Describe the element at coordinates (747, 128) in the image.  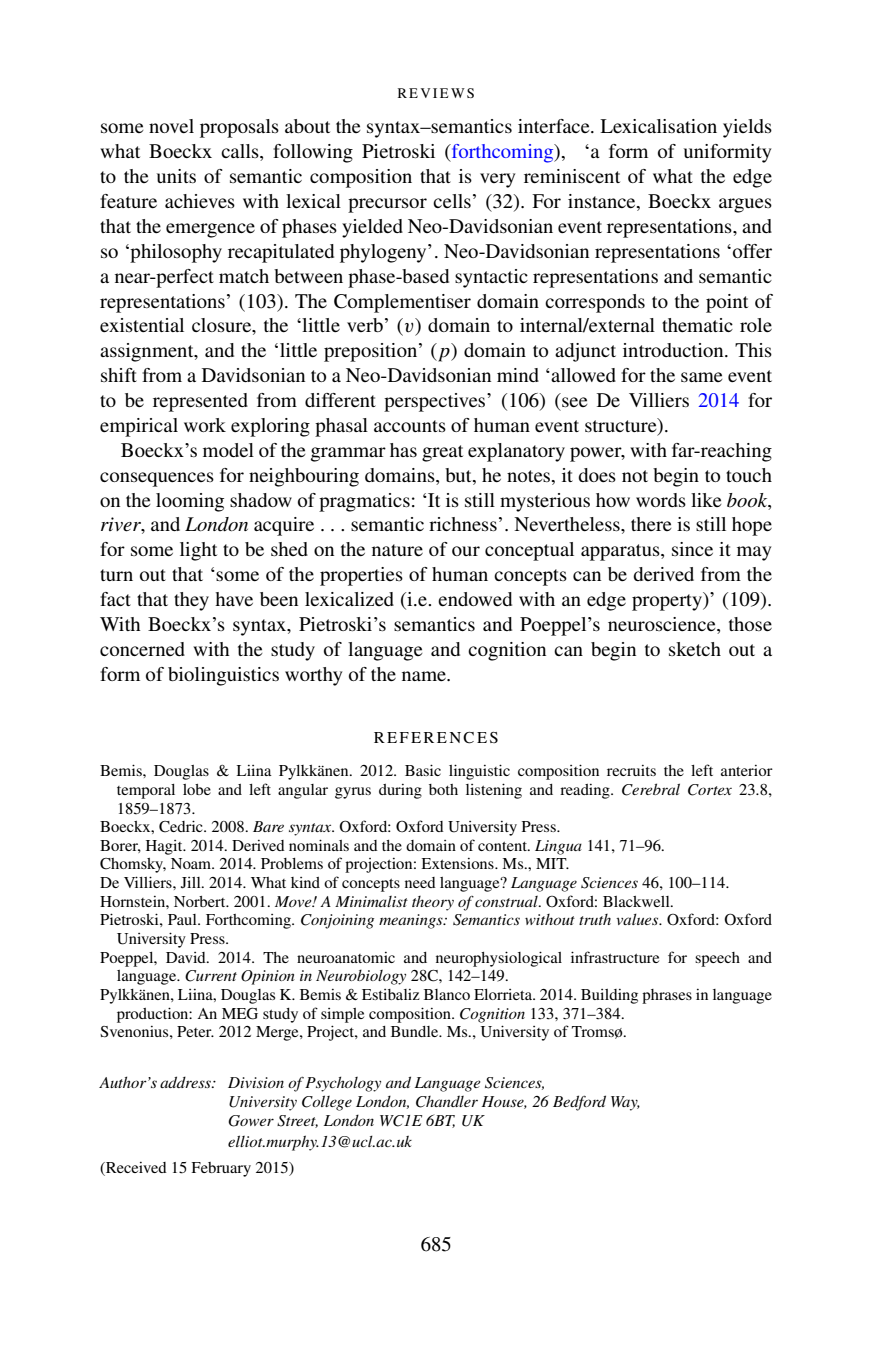
I see `yields` at that location.
